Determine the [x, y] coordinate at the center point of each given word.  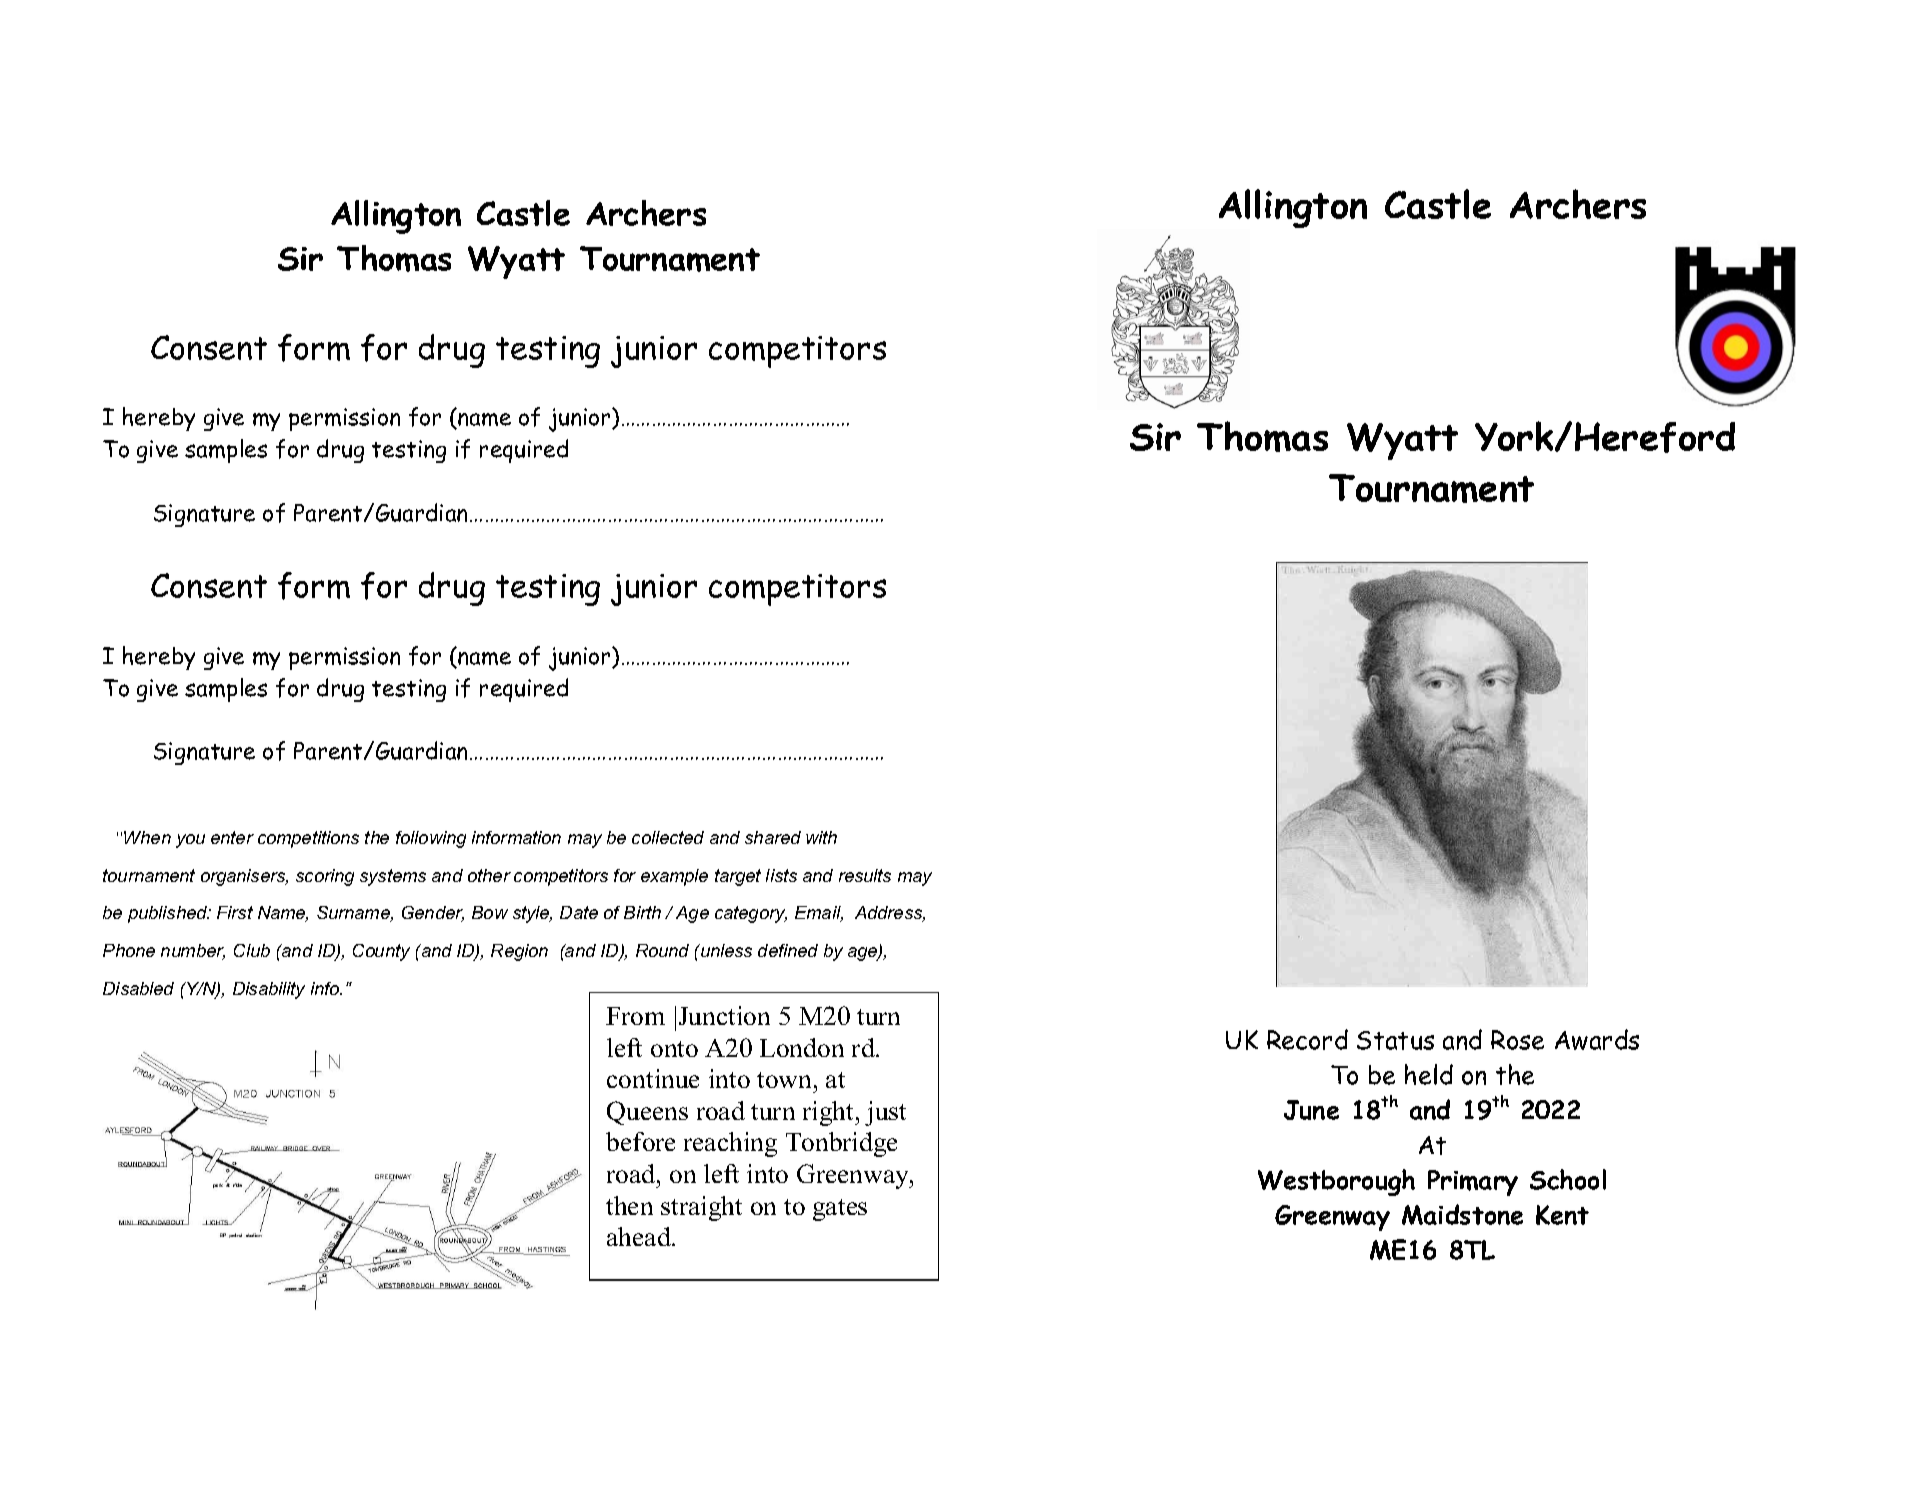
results [865, 875]
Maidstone [1462, 1214]
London [802, 1047]
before [640, 1141]
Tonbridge [841, 1144]
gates [840, 1210]
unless [725, 950]
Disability [269, 990]
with [821, 837]
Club [252, 950]
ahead [640, 1236]
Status [1395, 1040]
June [1311, 1110]
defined [788, 950]
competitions [308, 839]
